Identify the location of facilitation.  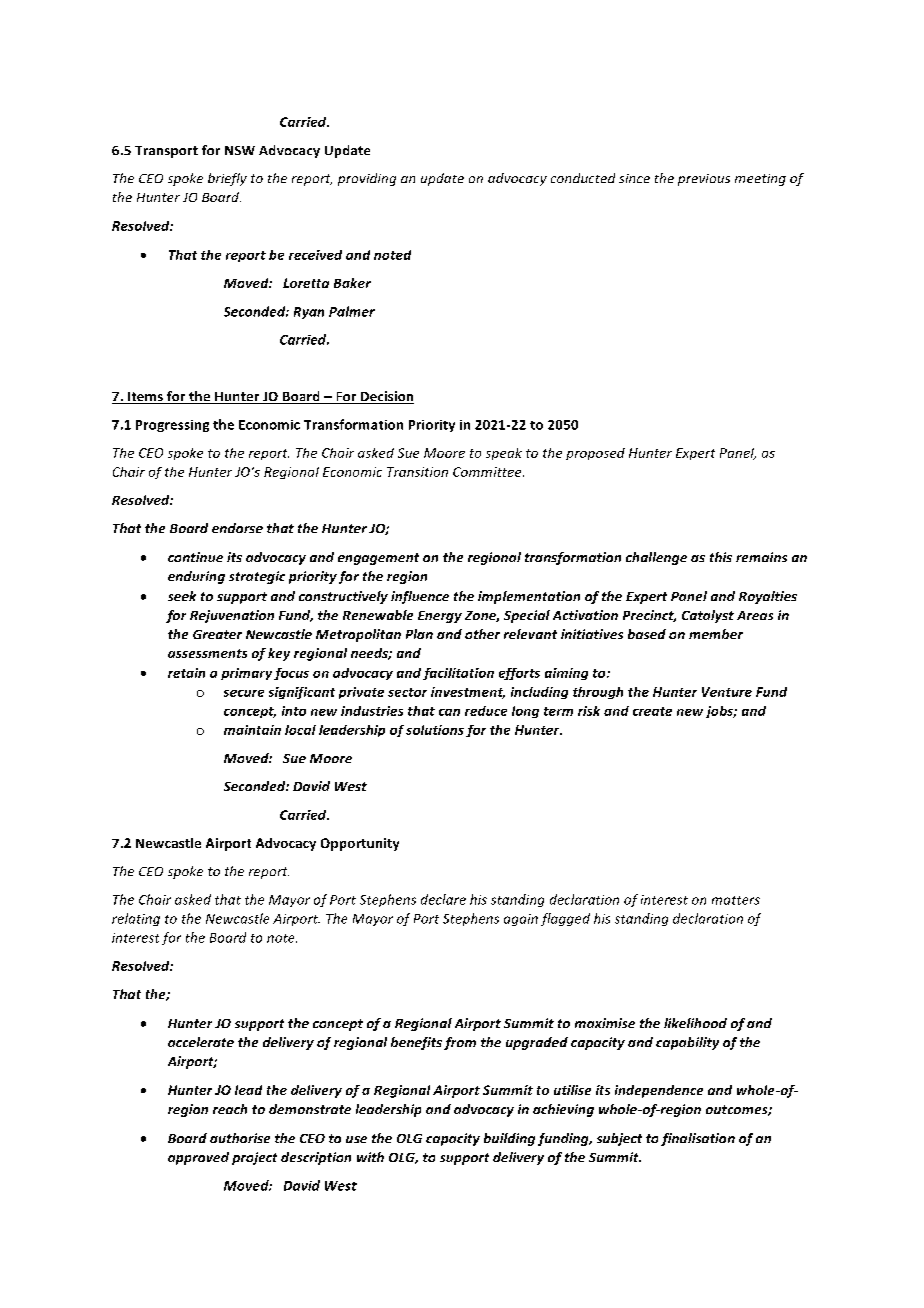
(458, 674).
